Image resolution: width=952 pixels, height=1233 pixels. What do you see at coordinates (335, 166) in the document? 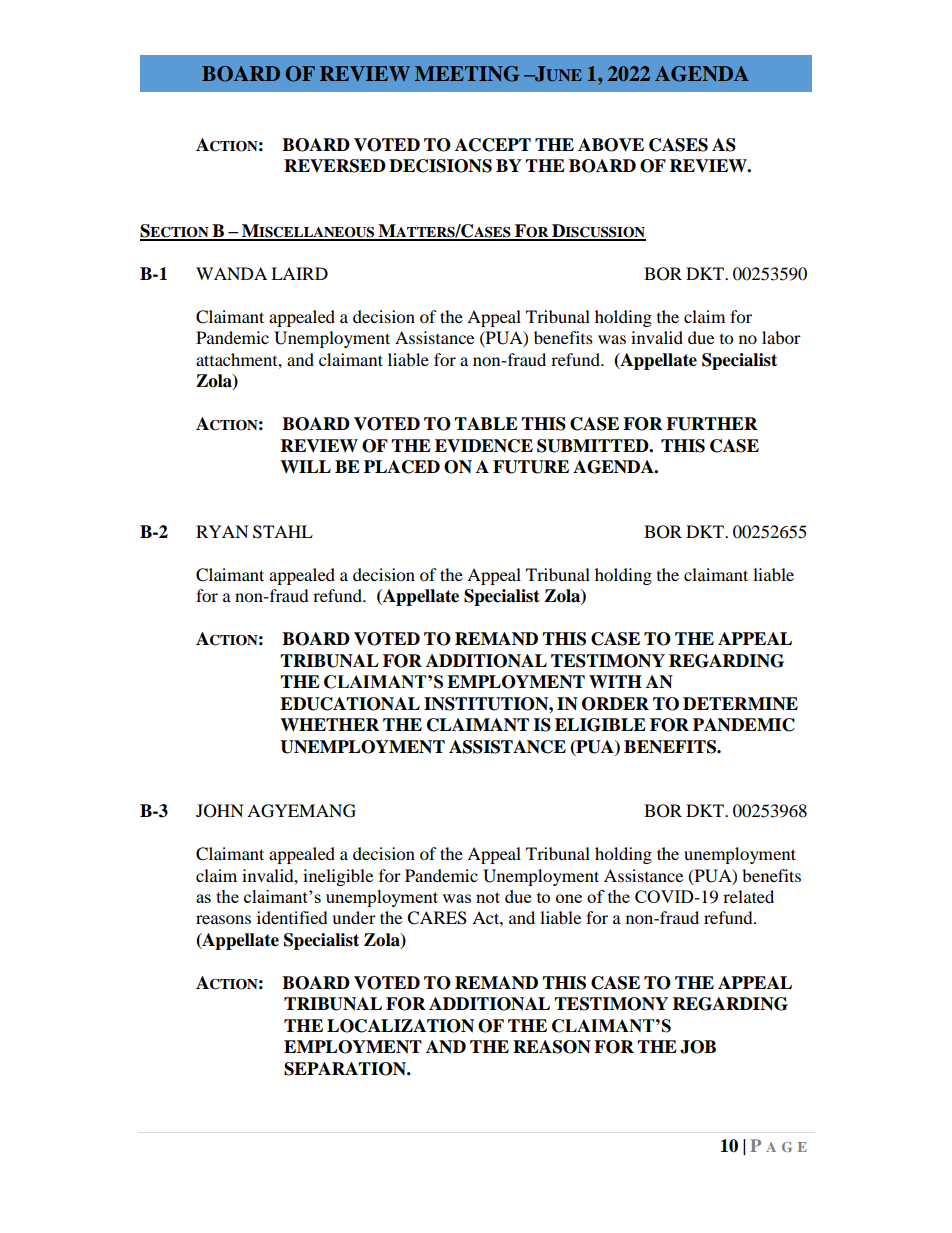
I see `REVERSED` at bounding box center [335, 166].
